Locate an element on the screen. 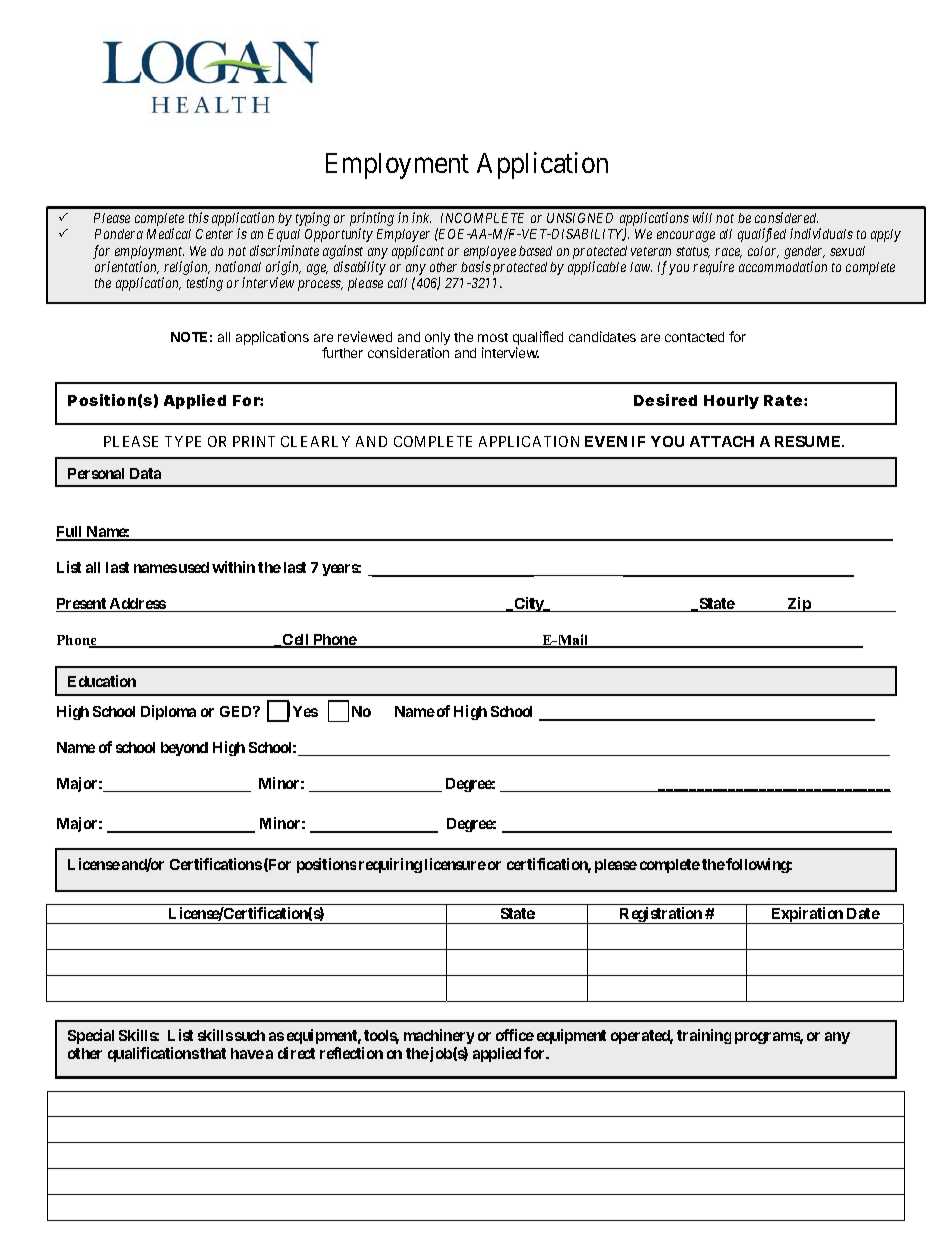  office is located at coordinates (515, 1035).
